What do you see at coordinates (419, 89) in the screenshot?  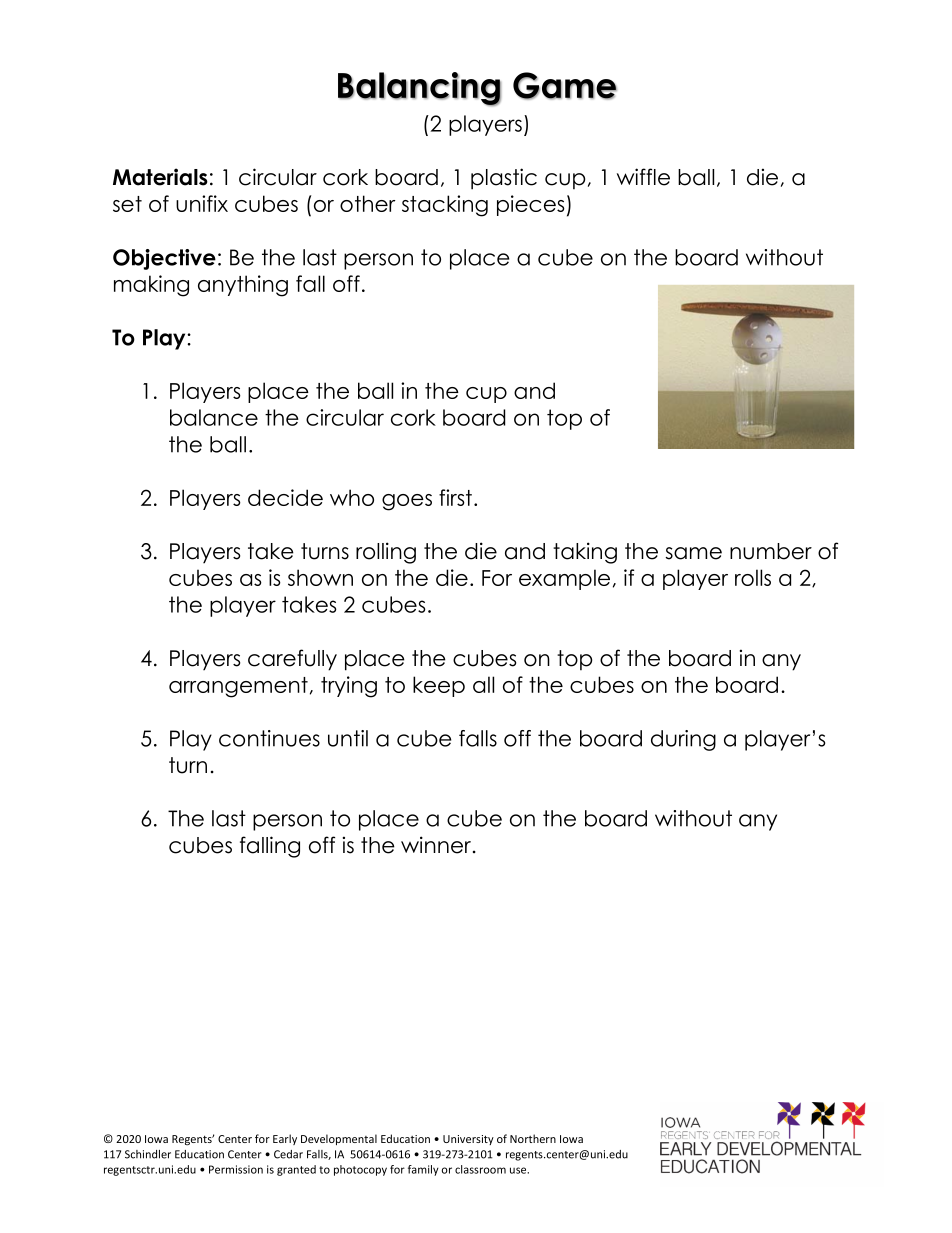 I see `Balancing` at bounding box center [419, 89].
